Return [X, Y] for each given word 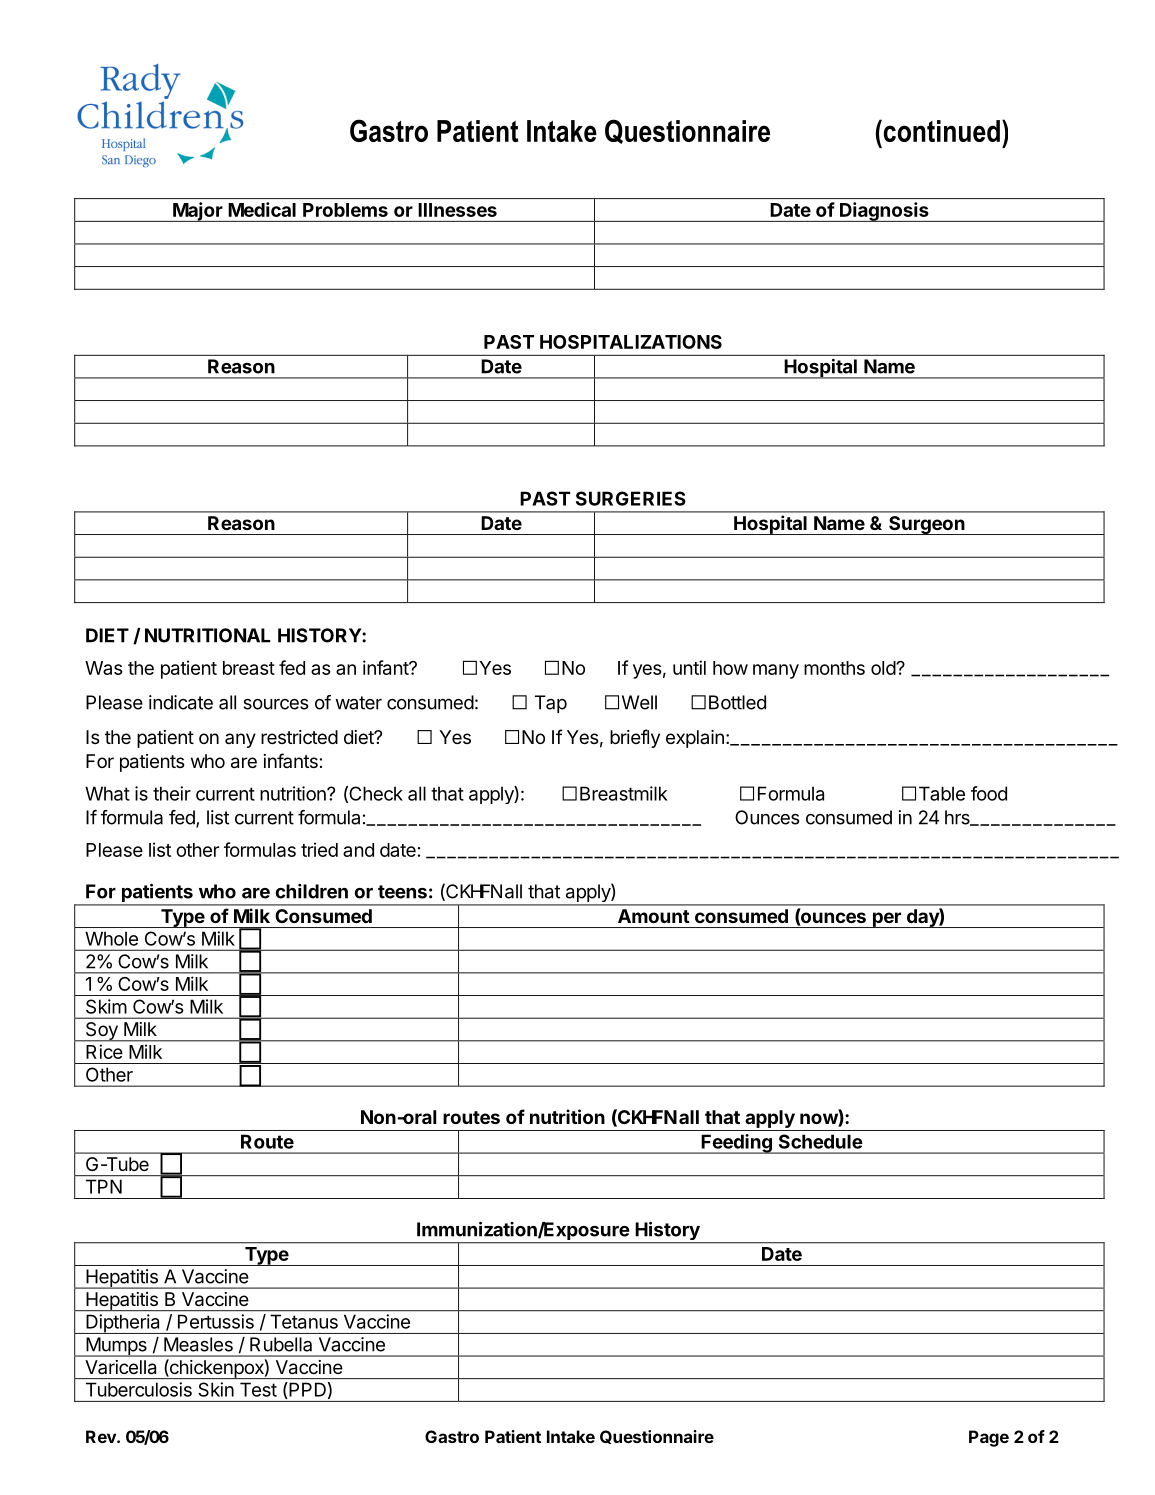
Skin [216, 1389]
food [989, 793]
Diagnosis [884, 212]
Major [197, 212]
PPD [306, 1389]
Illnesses [457, 210]
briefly [635, 738]
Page [989, 1438]
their [172, 793]
